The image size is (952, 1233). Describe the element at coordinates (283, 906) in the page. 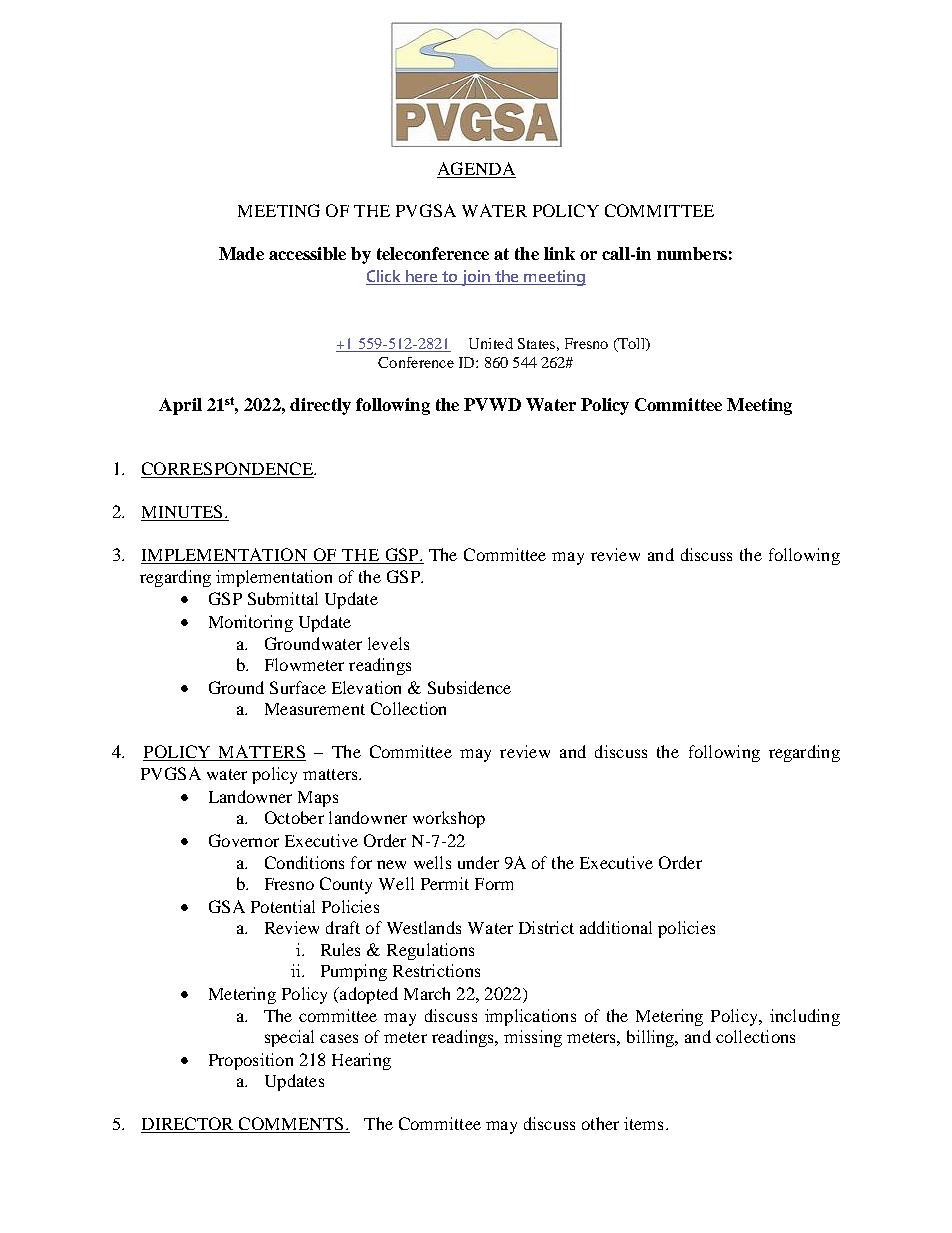

I see `Potential` at that location.
